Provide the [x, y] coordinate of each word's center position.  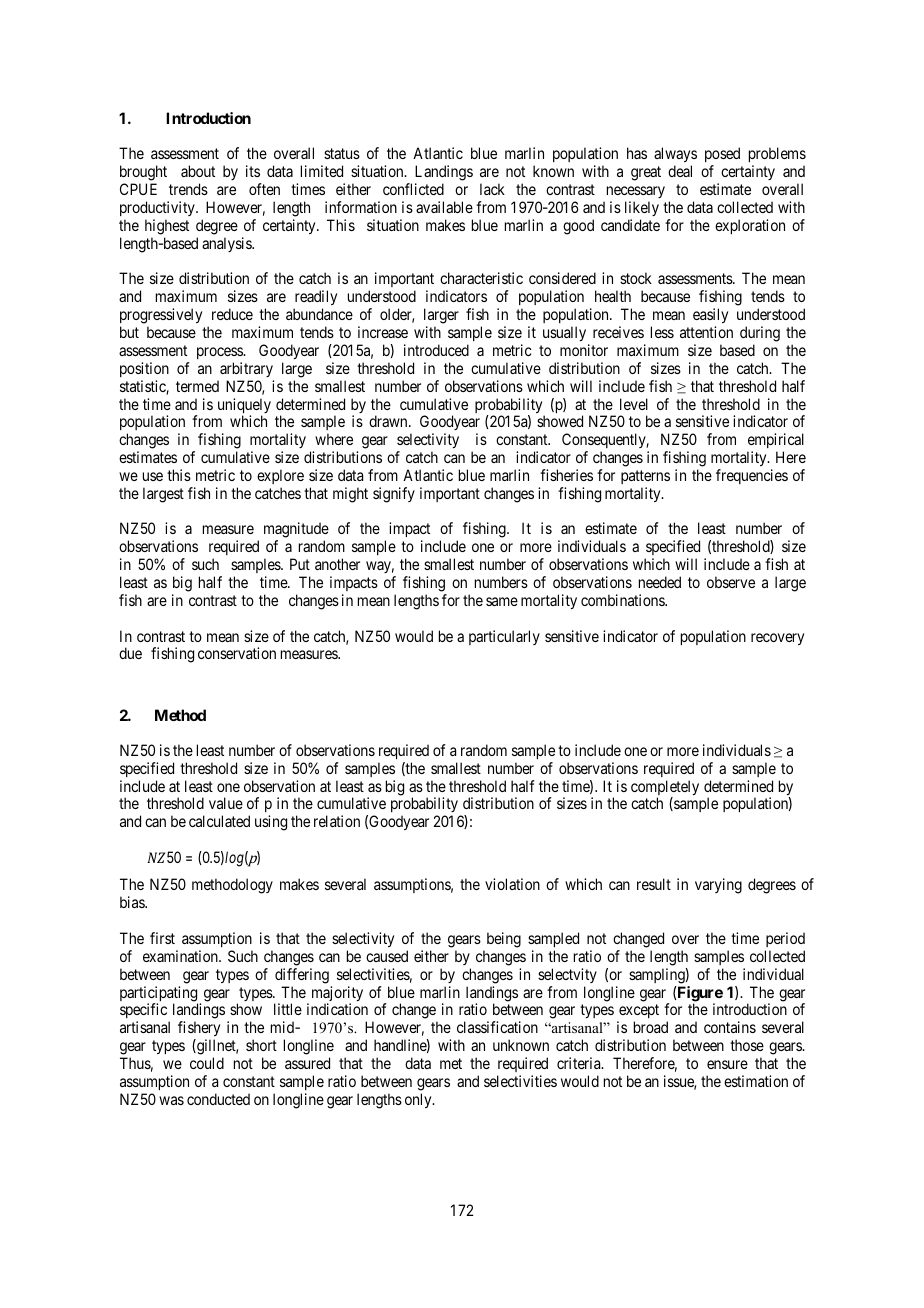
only [419, 1100]
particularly [504, 637]
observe [731, 582]
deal [680, 171]
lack [492, 189]
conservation [237, 653]
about [198, 171]
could [207, 1063]
